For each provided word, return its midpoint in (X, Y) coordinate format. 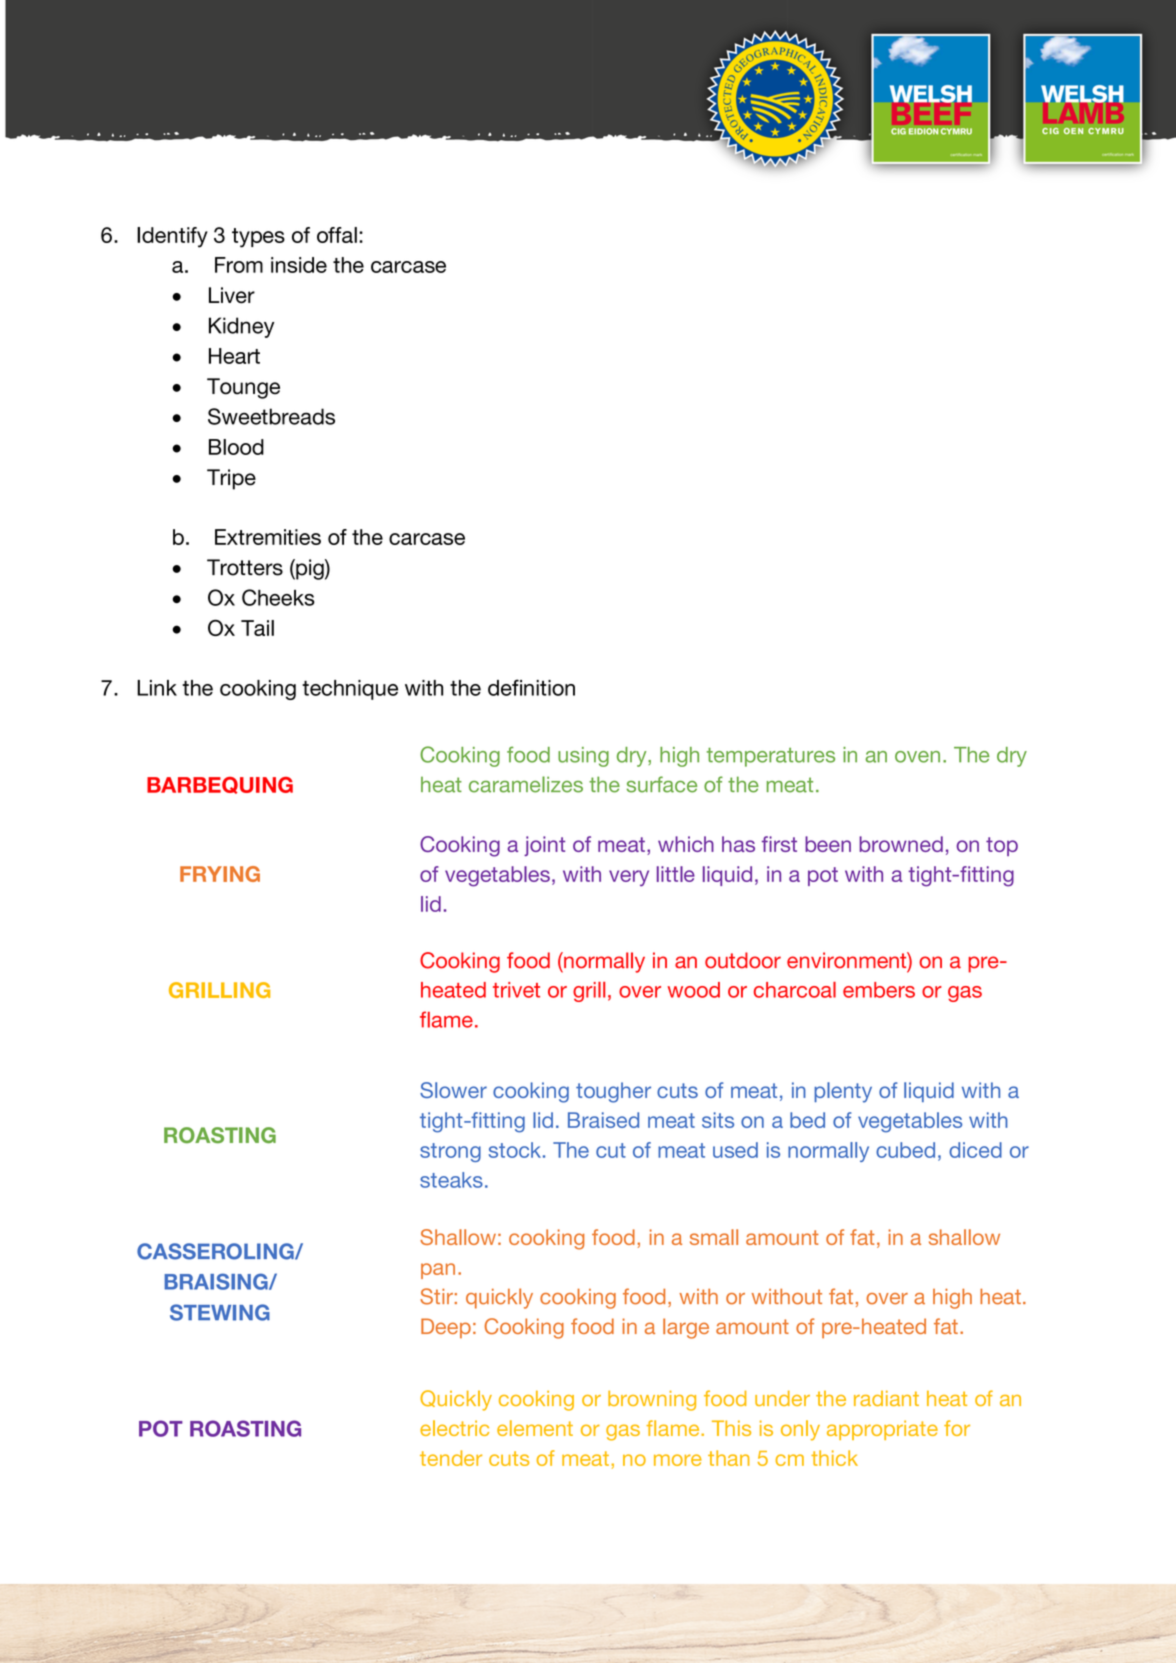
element (535, 1428)
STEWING (220, 1312)
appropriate (882, 1430)
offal (337, 235)
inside (299, 265)
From (239, 265)
